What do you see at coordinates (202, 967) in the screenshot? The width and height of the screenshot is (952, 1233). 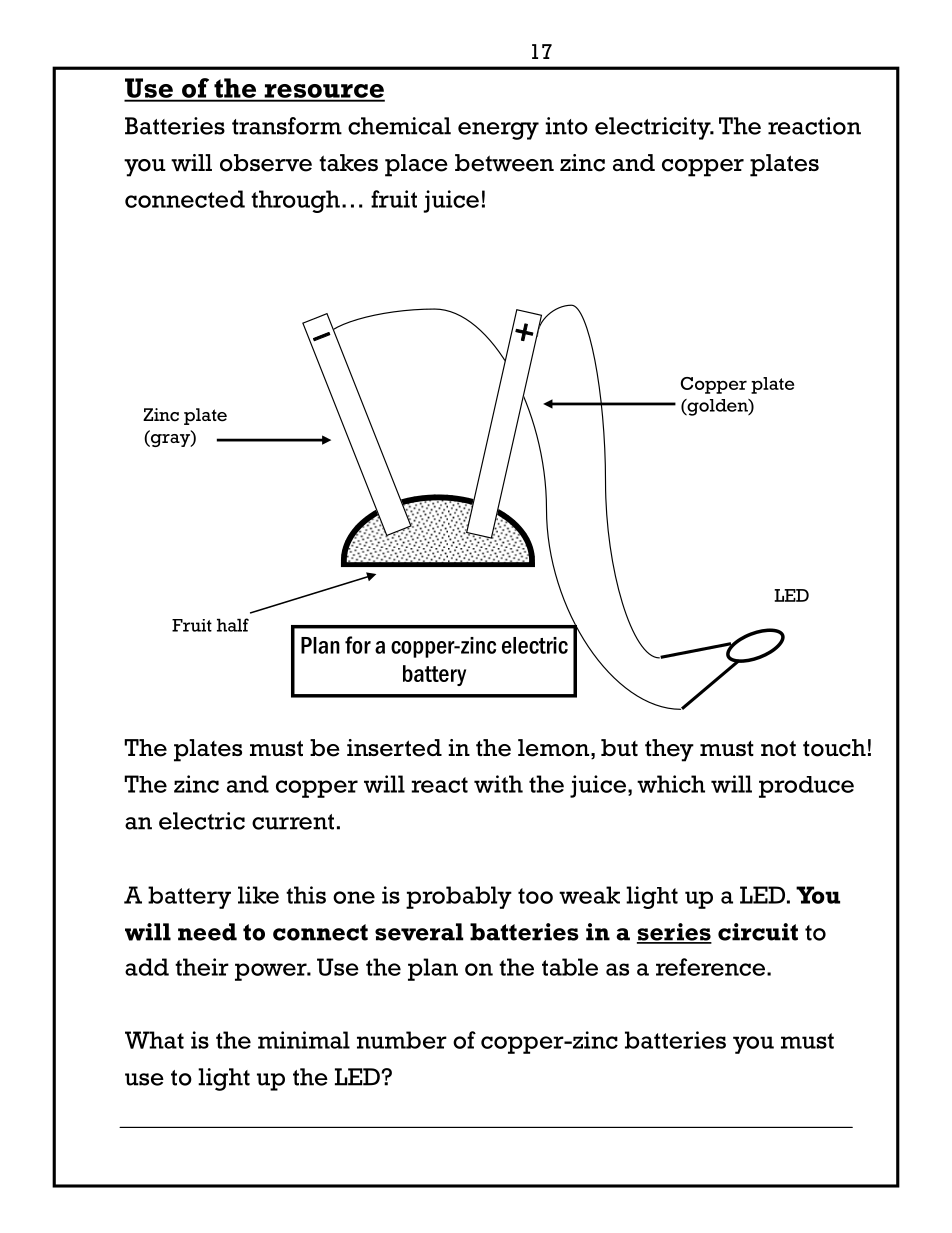 I see `their` at bounding box center [202, 967].
